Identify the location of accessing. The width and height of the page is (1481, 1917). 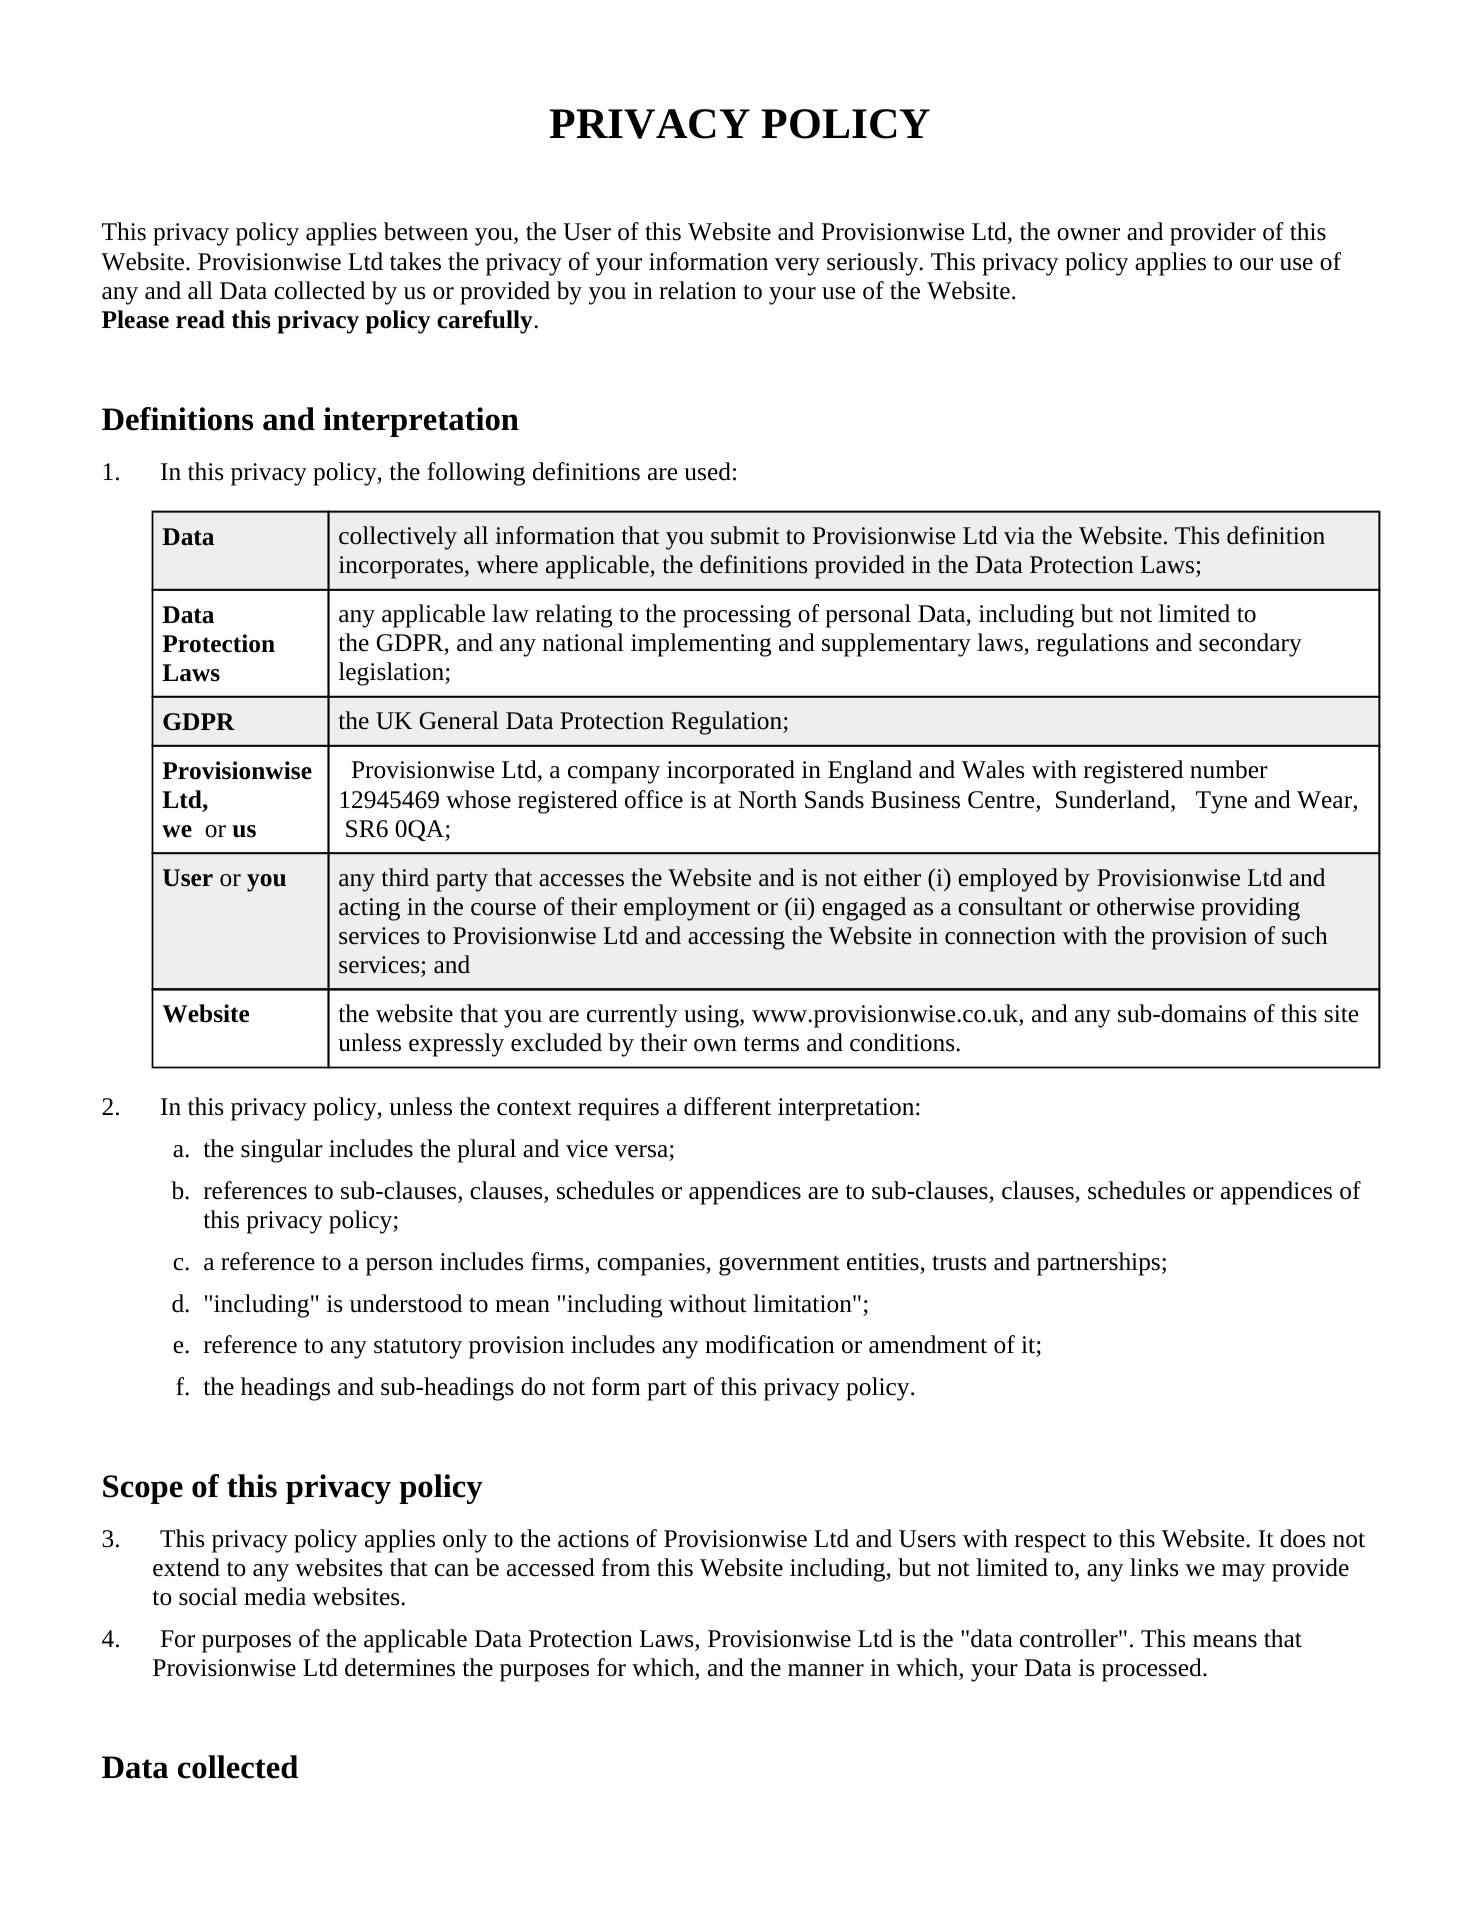
(736, 938).
